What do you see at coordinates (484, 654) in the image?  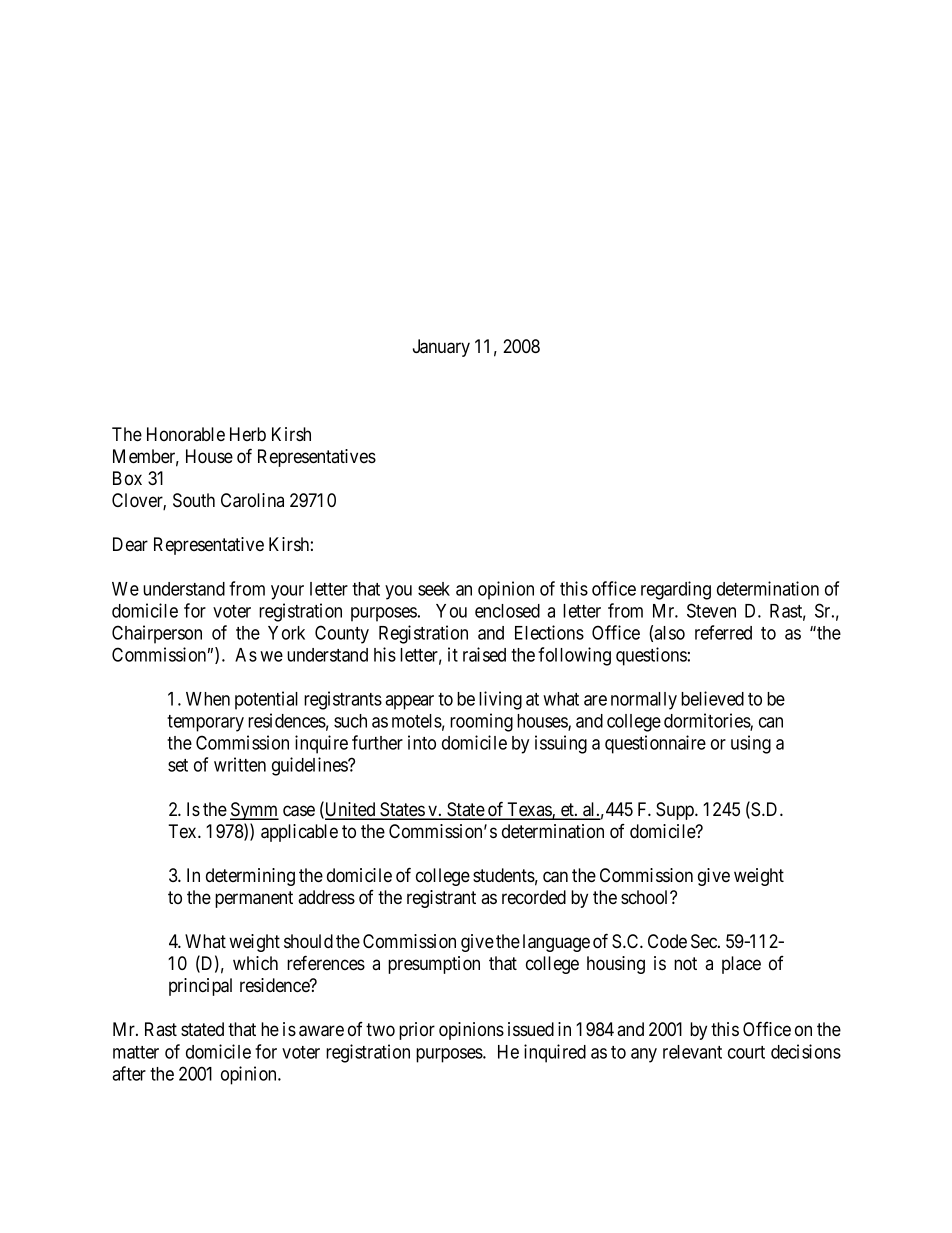 I see `raised` at bounding box center [484, 654].
